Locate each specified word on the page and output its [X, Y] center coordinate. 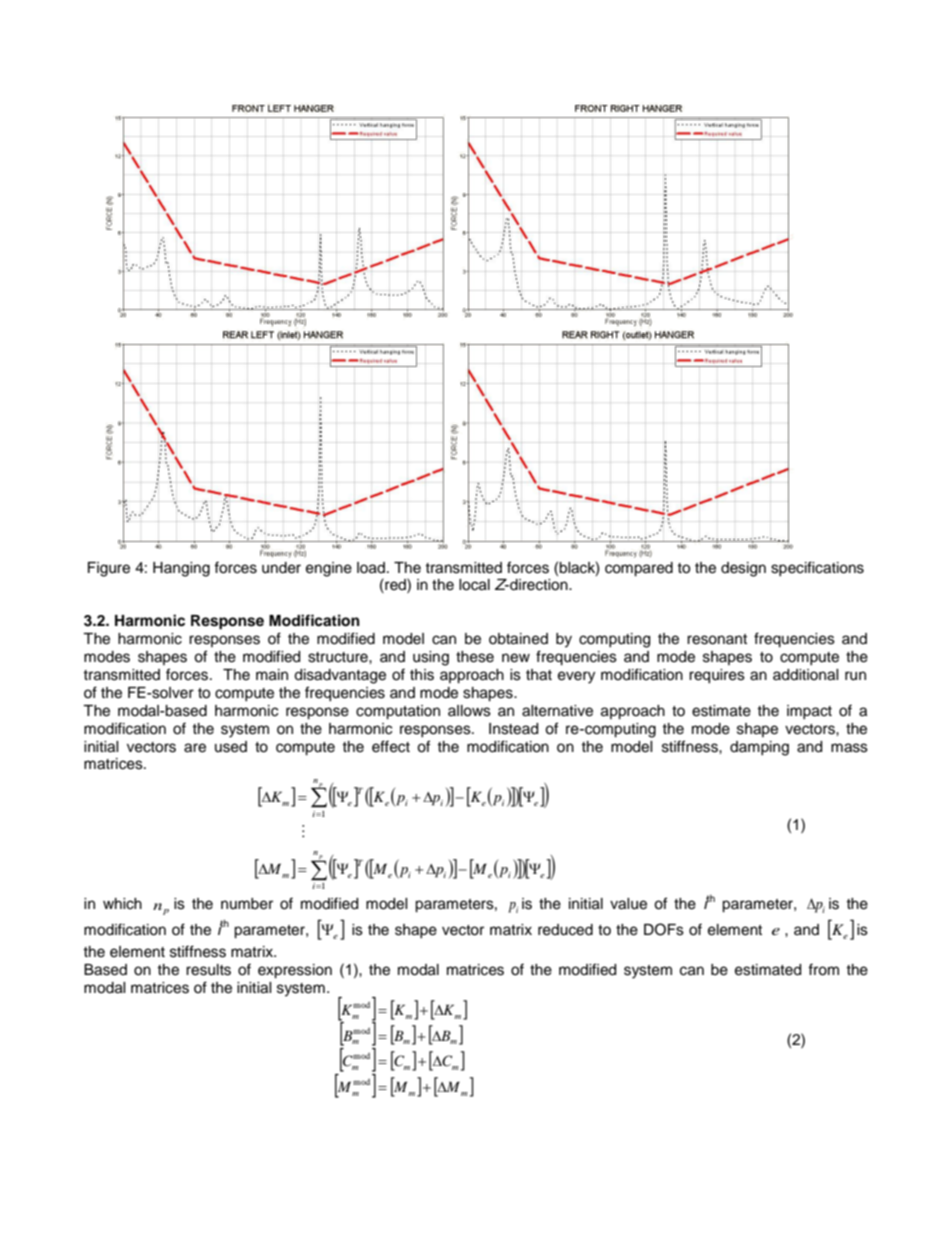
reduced [565, 930]
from [823, 969]
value [628, 904]
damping [759, 748]
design [743, 569]
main [272, 675]
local [474, 585]
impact [809, 712]
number [247, 904]
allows [469, 711]
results [208, 970]
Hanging [181, 569]
